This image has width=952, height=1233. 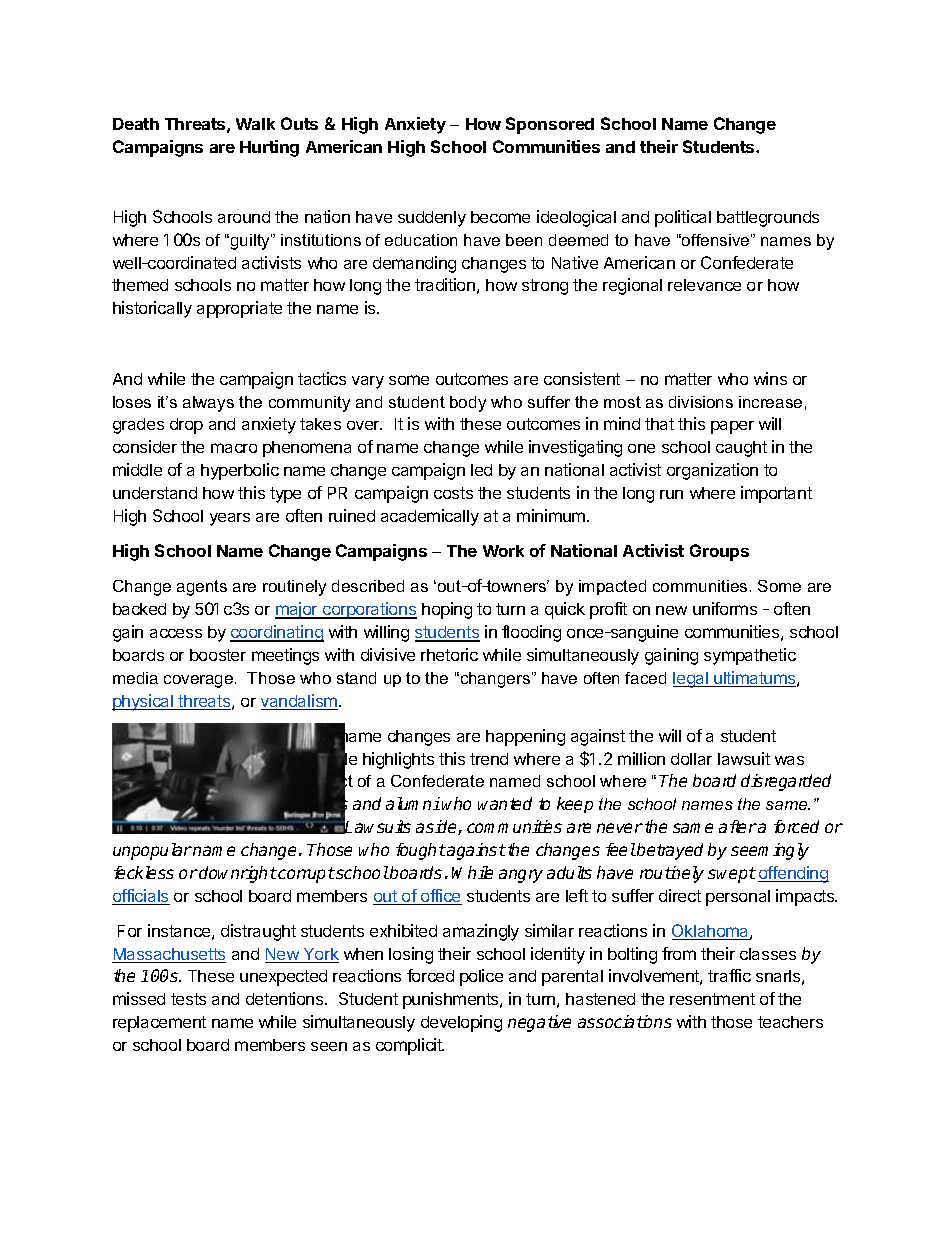 What do you see at coordinates (725, 608) in the image?
I see `uniforms` at bounding box center [725, 608].
